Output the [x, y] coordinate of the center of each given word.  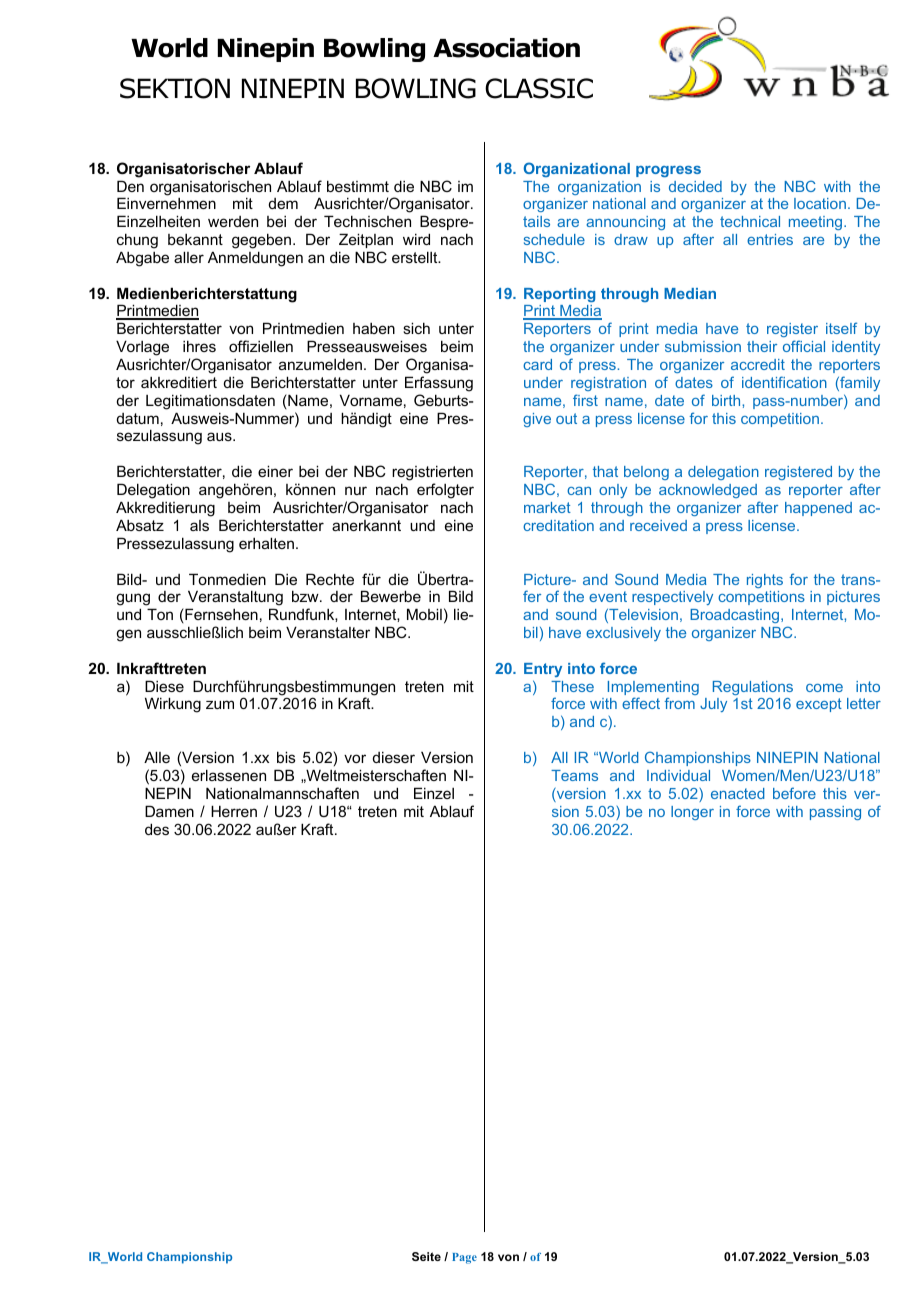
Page [464, 1258]
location [820, 203]
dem [283, 203]
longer [692, 813]
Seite [426, 1256]
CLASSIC [539, 88]
